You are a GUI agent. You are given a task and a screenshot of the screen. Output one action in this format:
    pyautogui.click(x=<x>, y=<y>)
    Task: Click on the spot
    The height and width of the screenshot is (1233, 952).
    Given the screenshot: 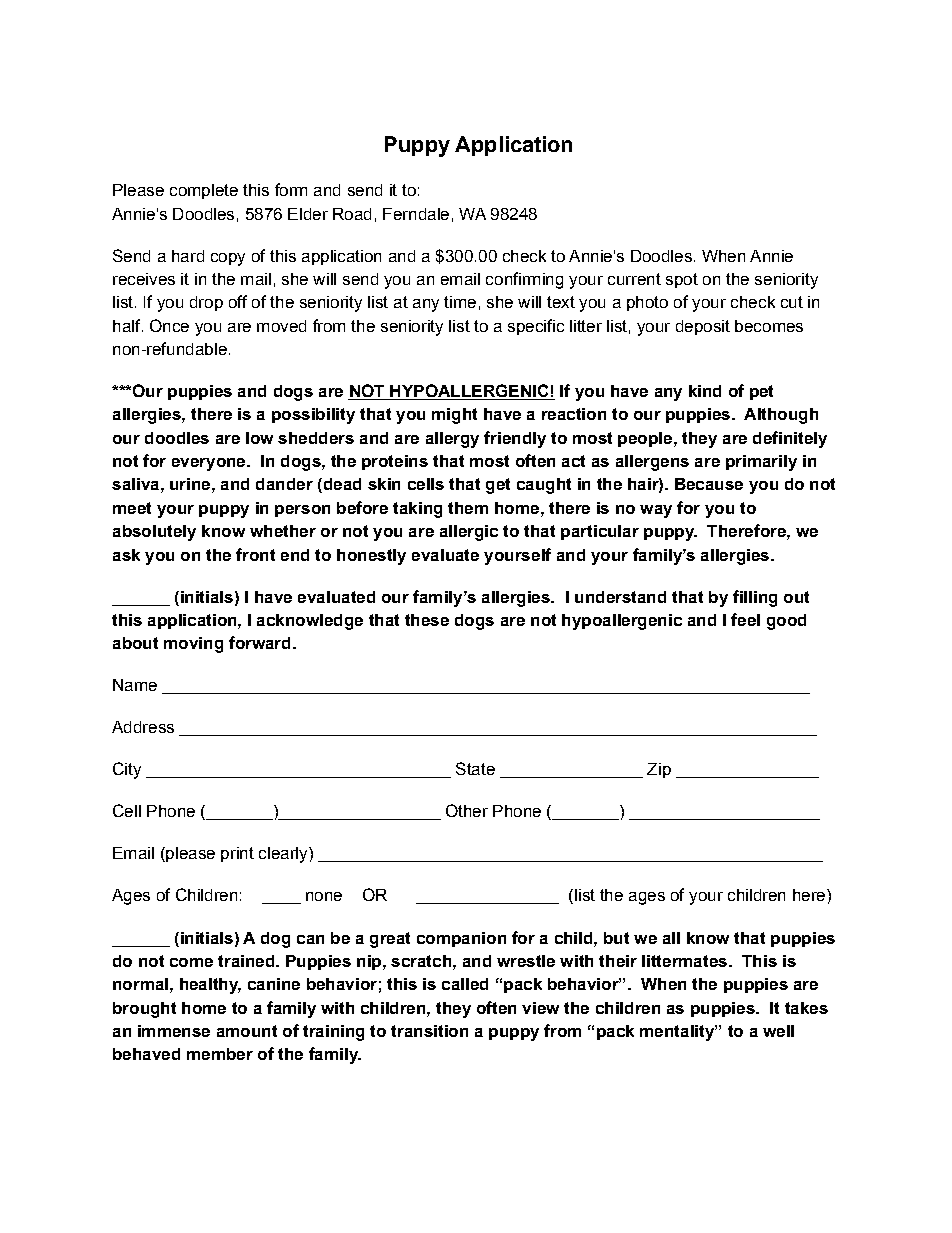 What is the action you would take?
    pyautogui.click(x=682, y=280)
